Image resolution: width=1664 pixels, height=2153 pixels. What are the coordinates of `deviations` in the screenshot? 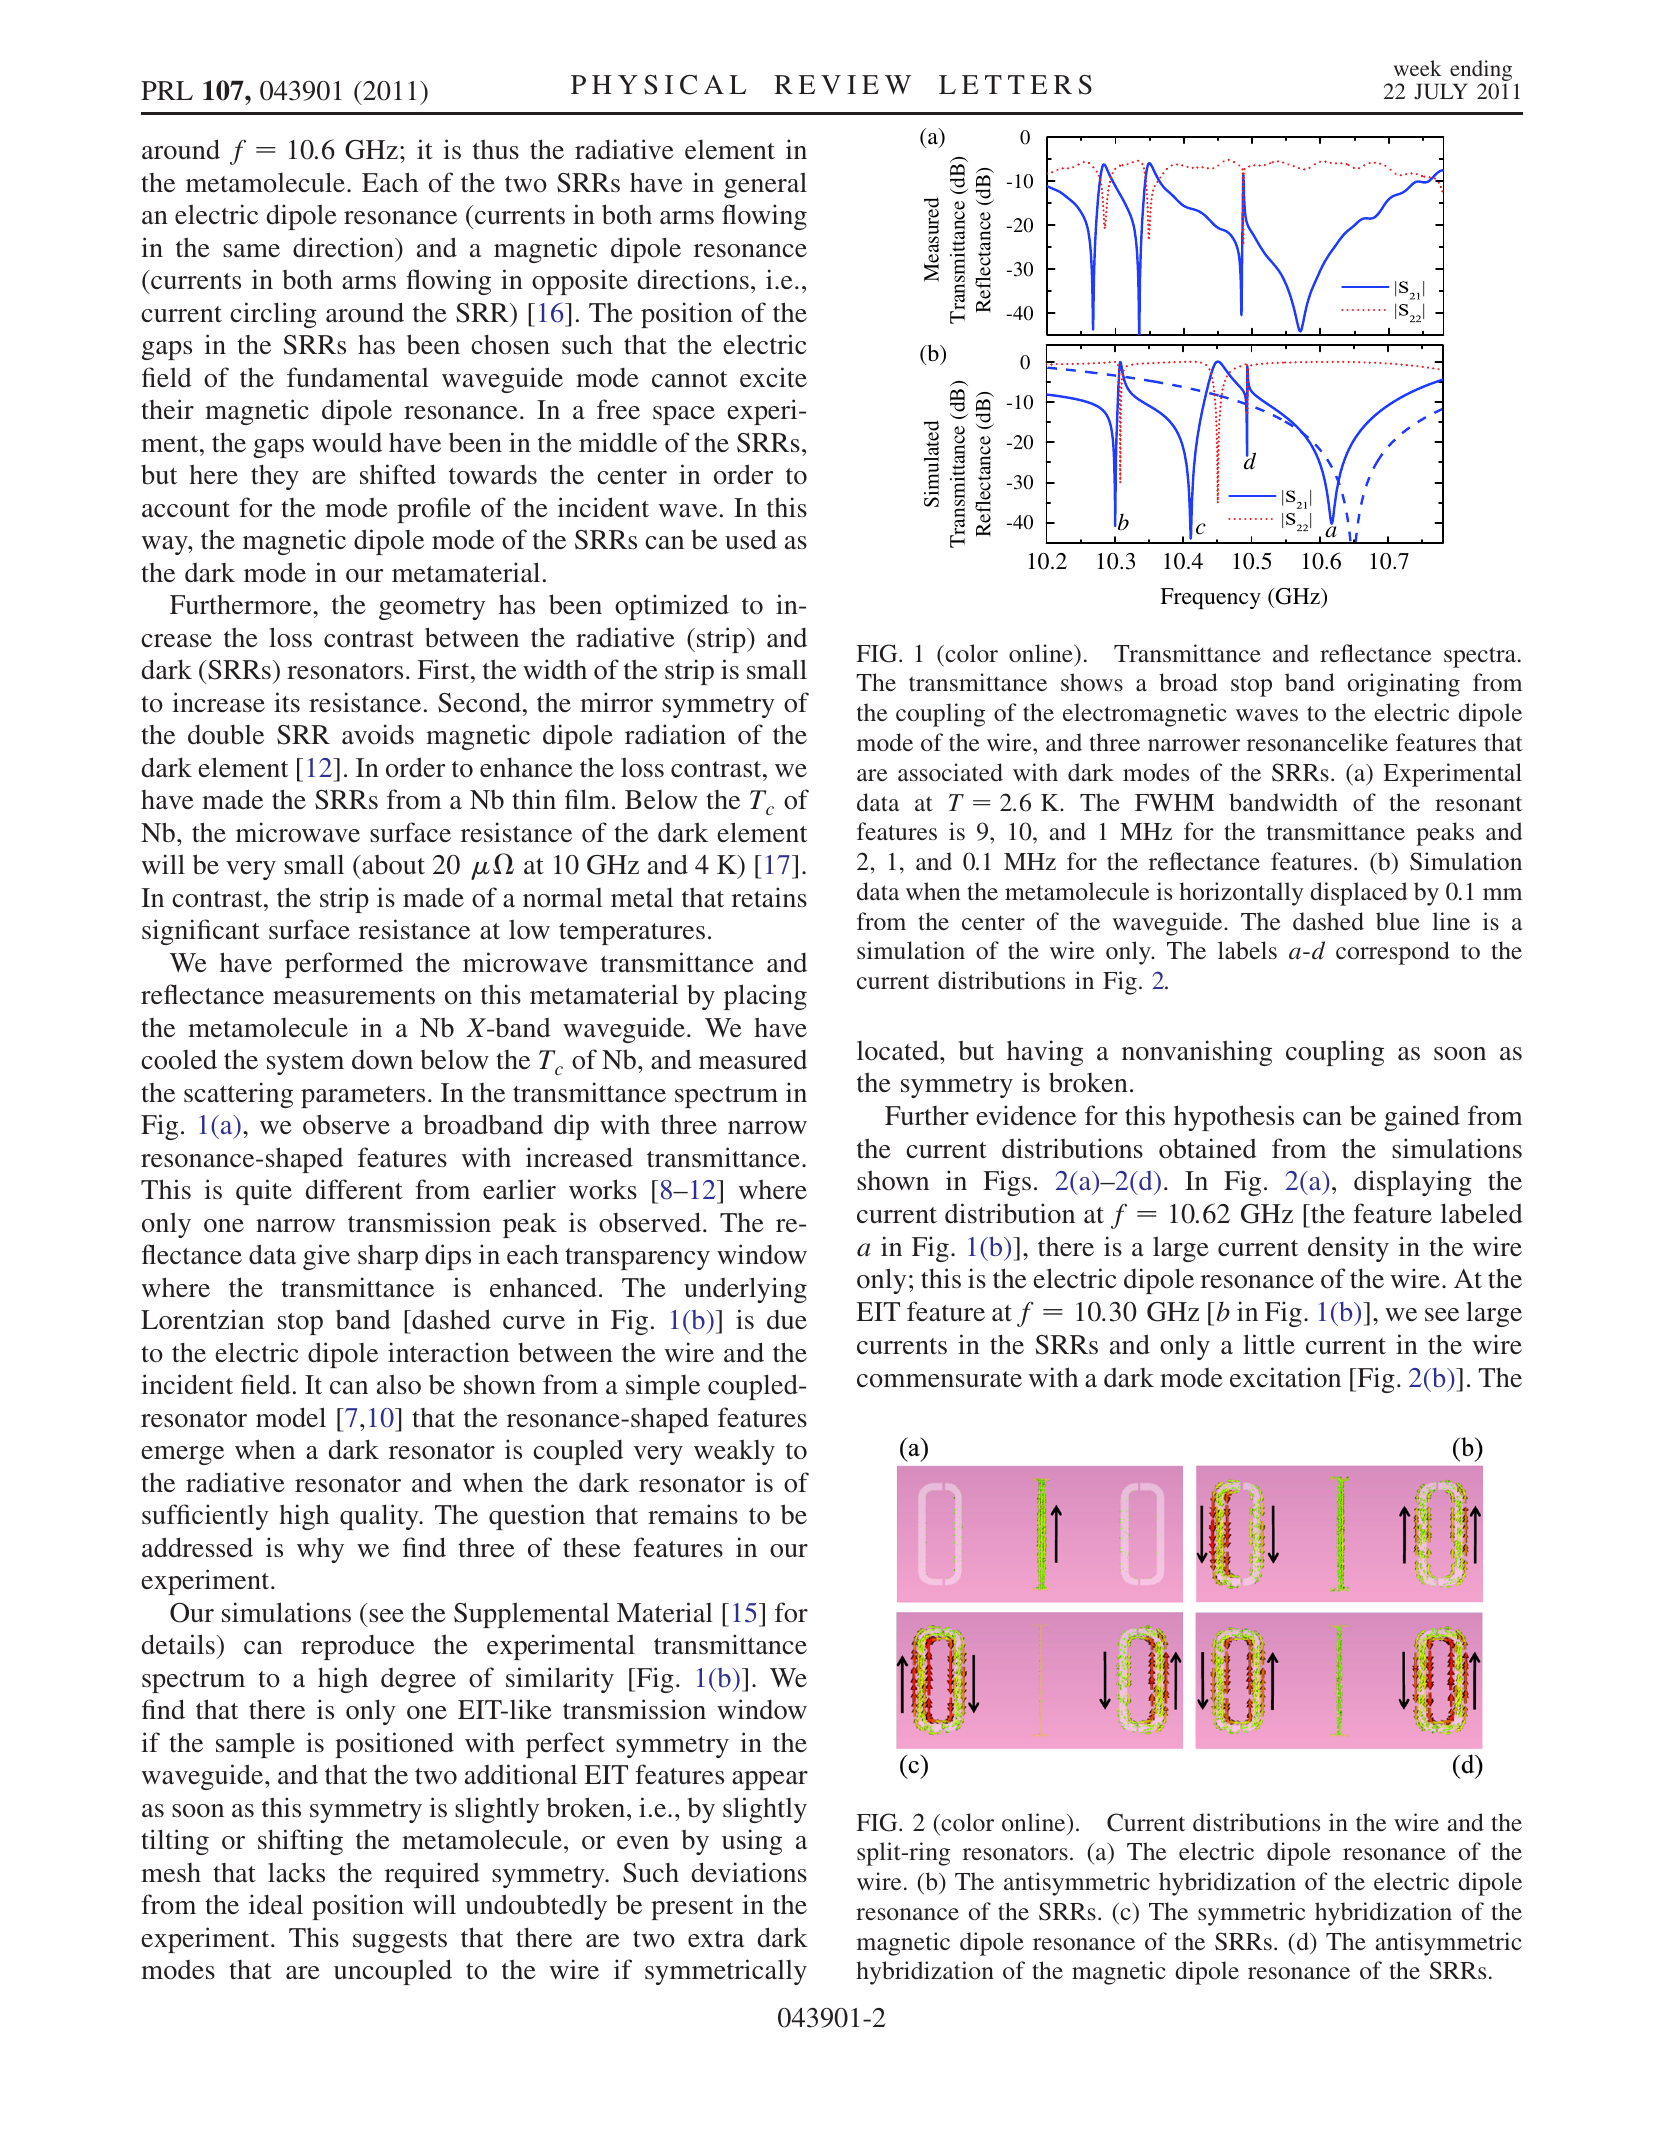 It's located at (749, 1872).
